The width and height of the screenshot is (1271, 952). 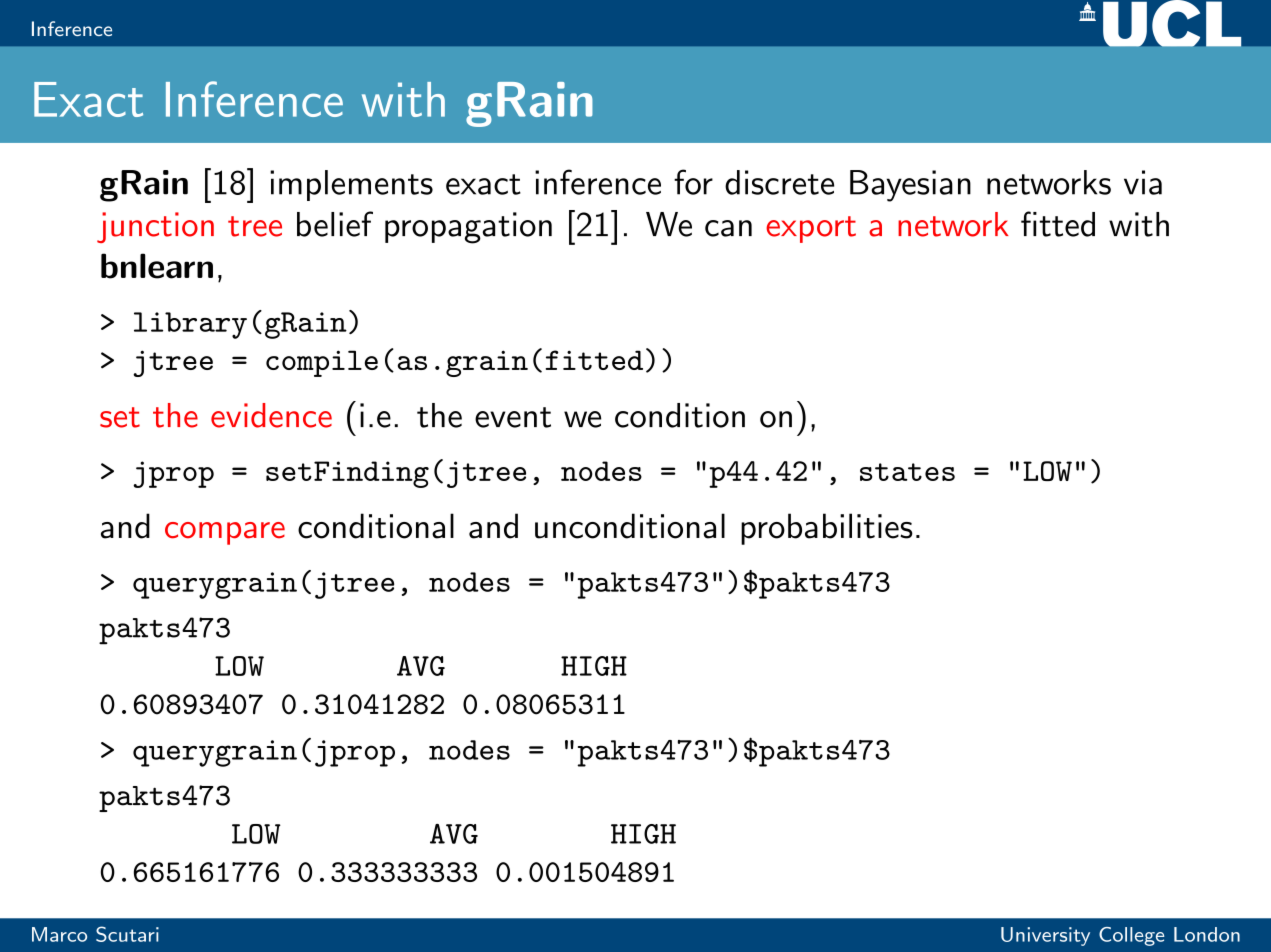 What do you see at coordinates (271, 415) in the screenshot?
I see `evidence` at bounding box center [271, 415].
